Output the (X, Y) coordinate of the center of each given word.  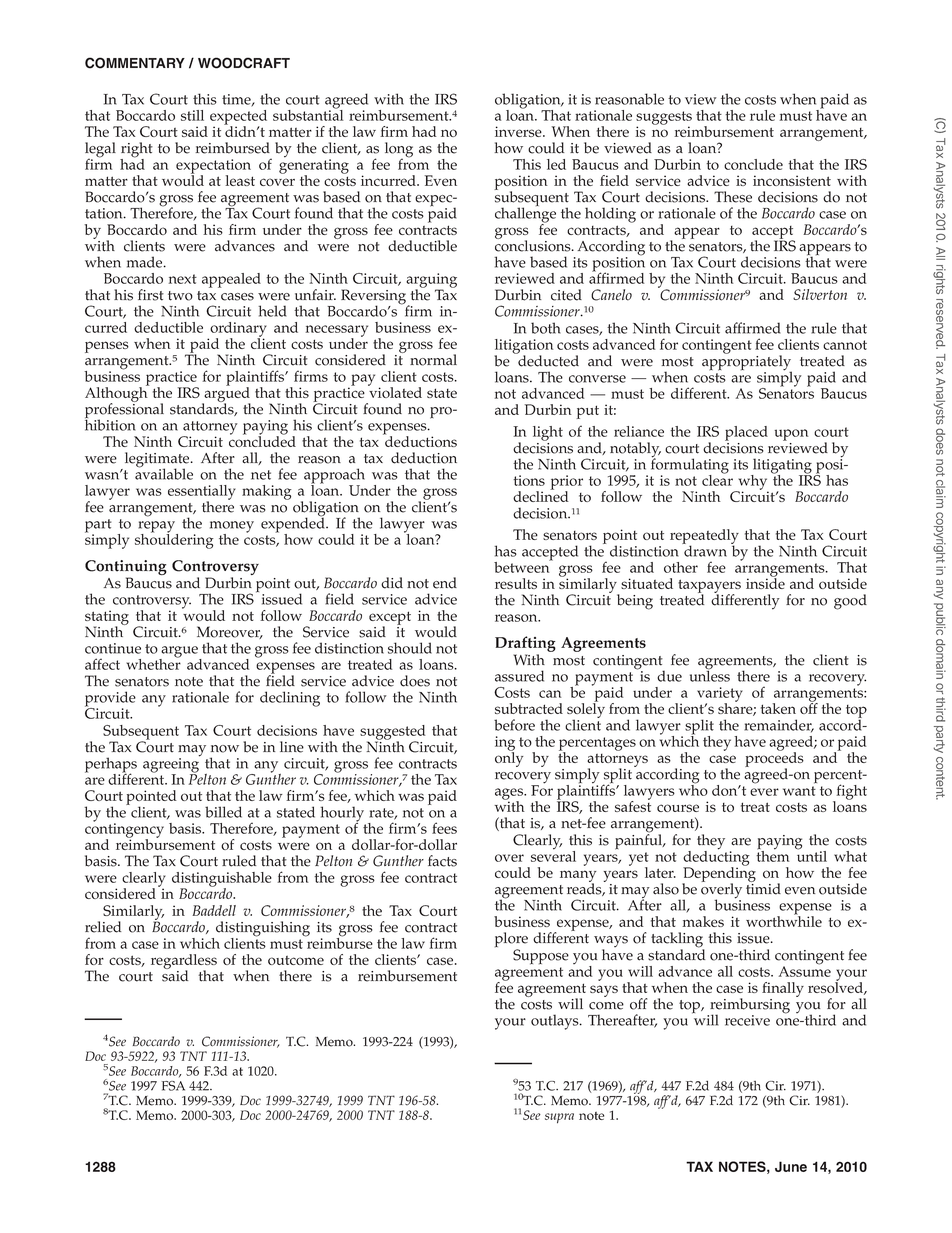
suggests (664, 119)
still (192, 115)
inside (765, 582)
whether (153, 663)
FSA (173, 1086)
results (516, 583)
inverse (519, 131)
